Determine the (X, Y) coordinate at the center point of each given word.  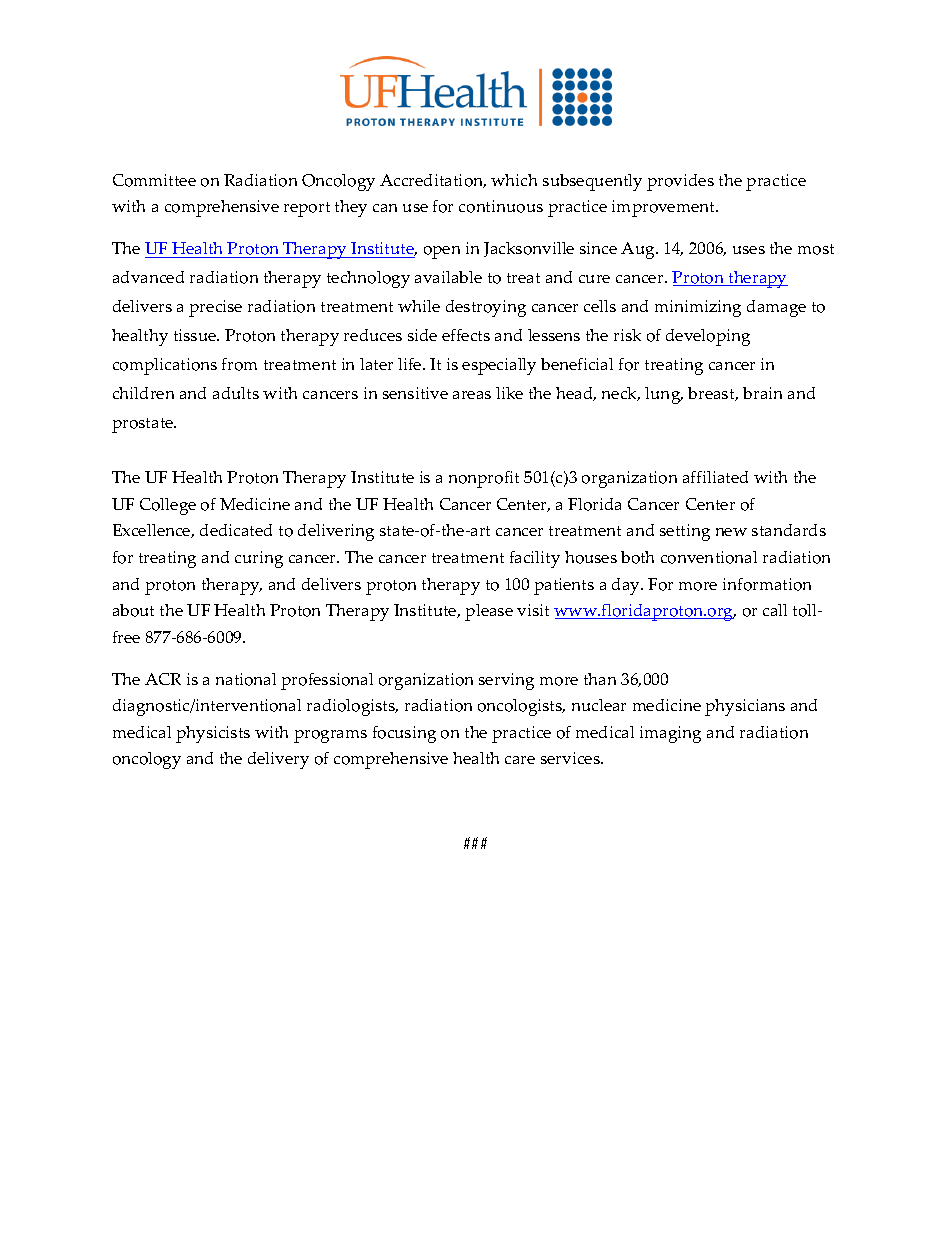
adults (236, 393)
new (731, 532)
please (489, 612)
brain (762, 393)
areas (472, 395)
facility (535, 559)
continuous (501, 206)
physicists (213, 734)
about (133, 610)
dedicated (236, 530)
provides (680, 182)
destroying (486, 308)
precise (215, 308)
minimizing (698, 308)
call (775, 610)
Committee (154, 180)
